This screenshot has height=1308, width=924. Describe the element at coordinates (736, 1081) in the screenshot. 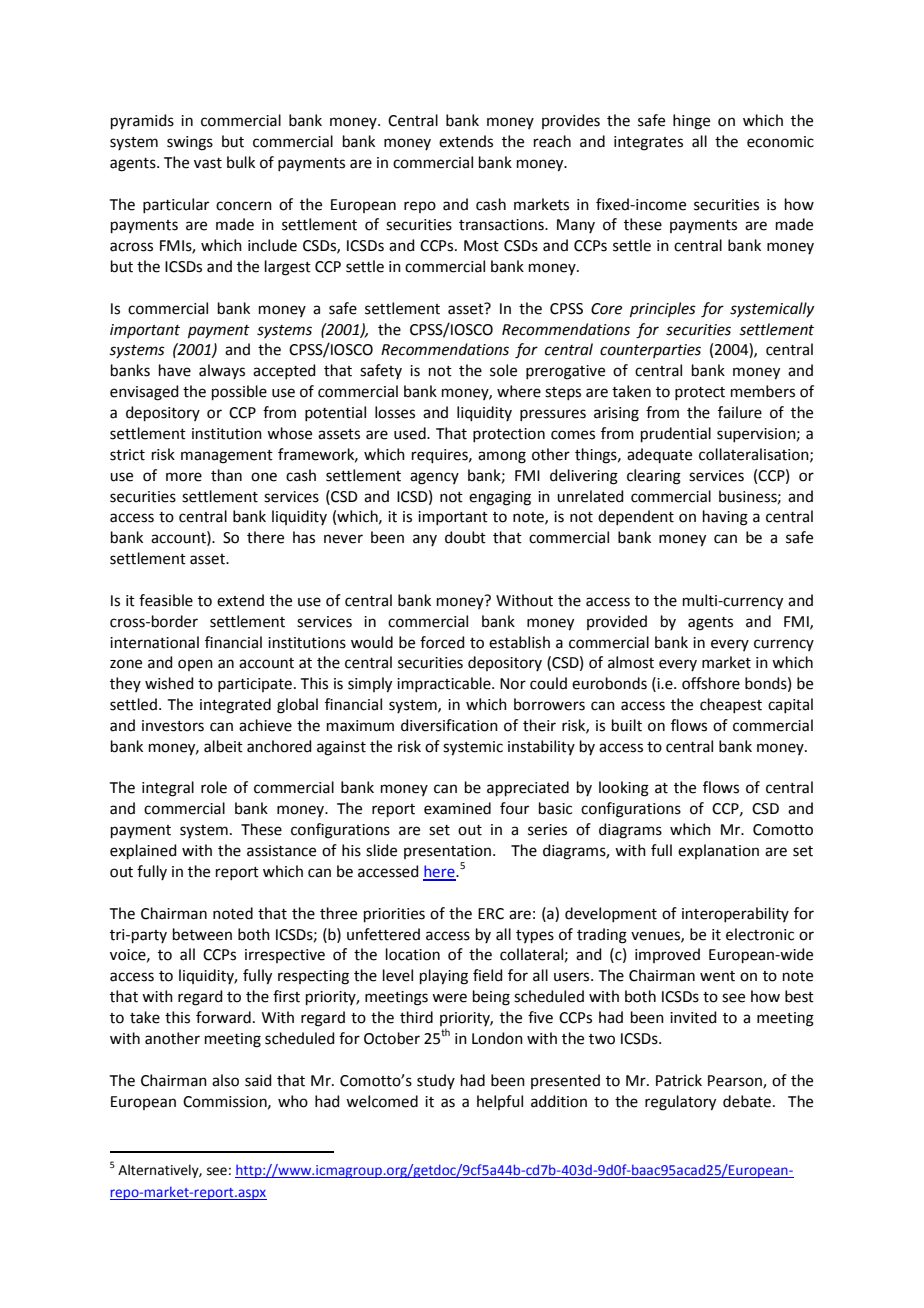

I see `Pearson` at that location.
